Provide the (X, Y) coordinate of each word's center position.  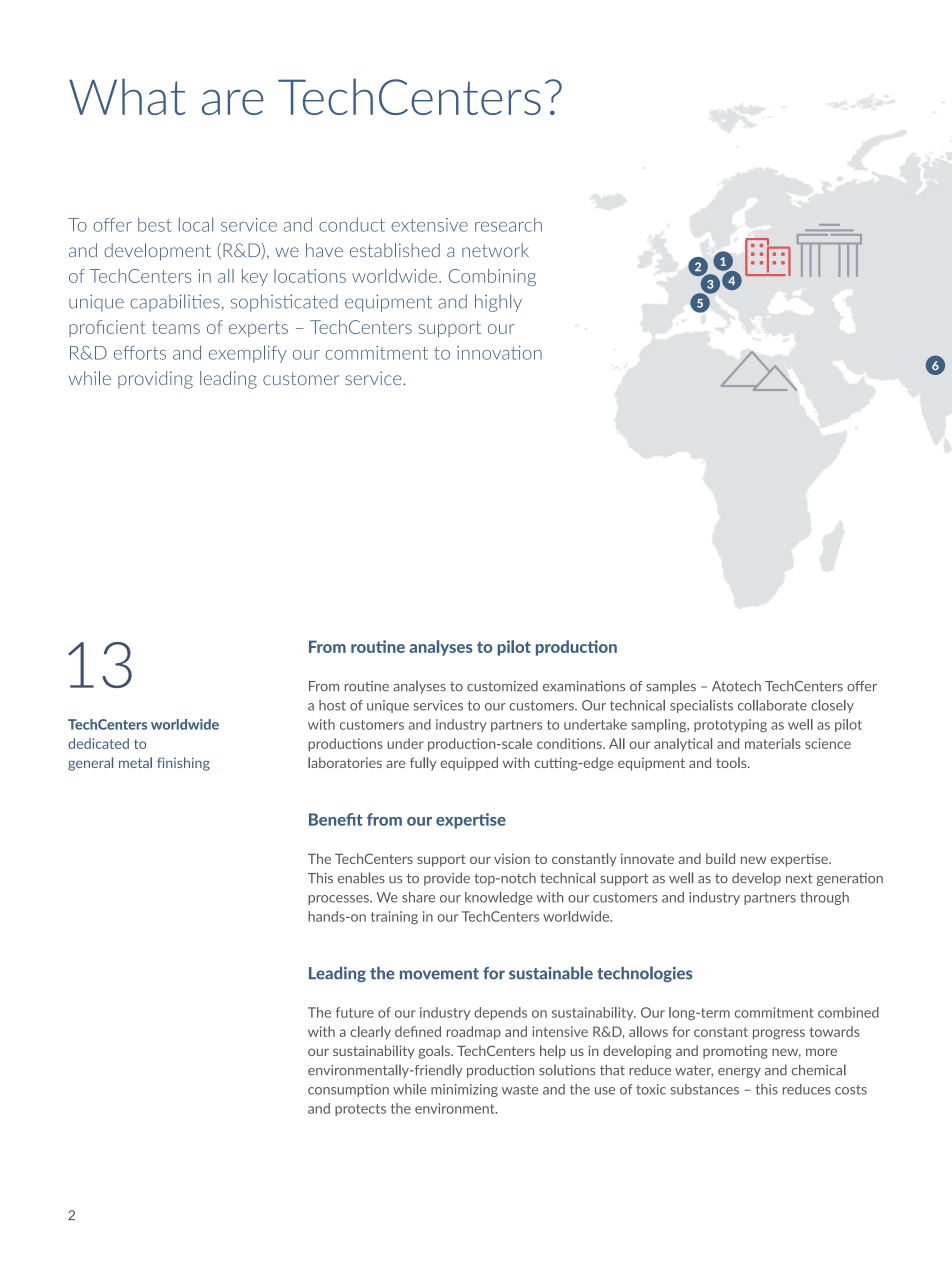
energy (739, 1073)
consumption (348, 1090)
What (127, 96)
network (495, 250)
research (508, 224)
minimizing (464, 1090)
